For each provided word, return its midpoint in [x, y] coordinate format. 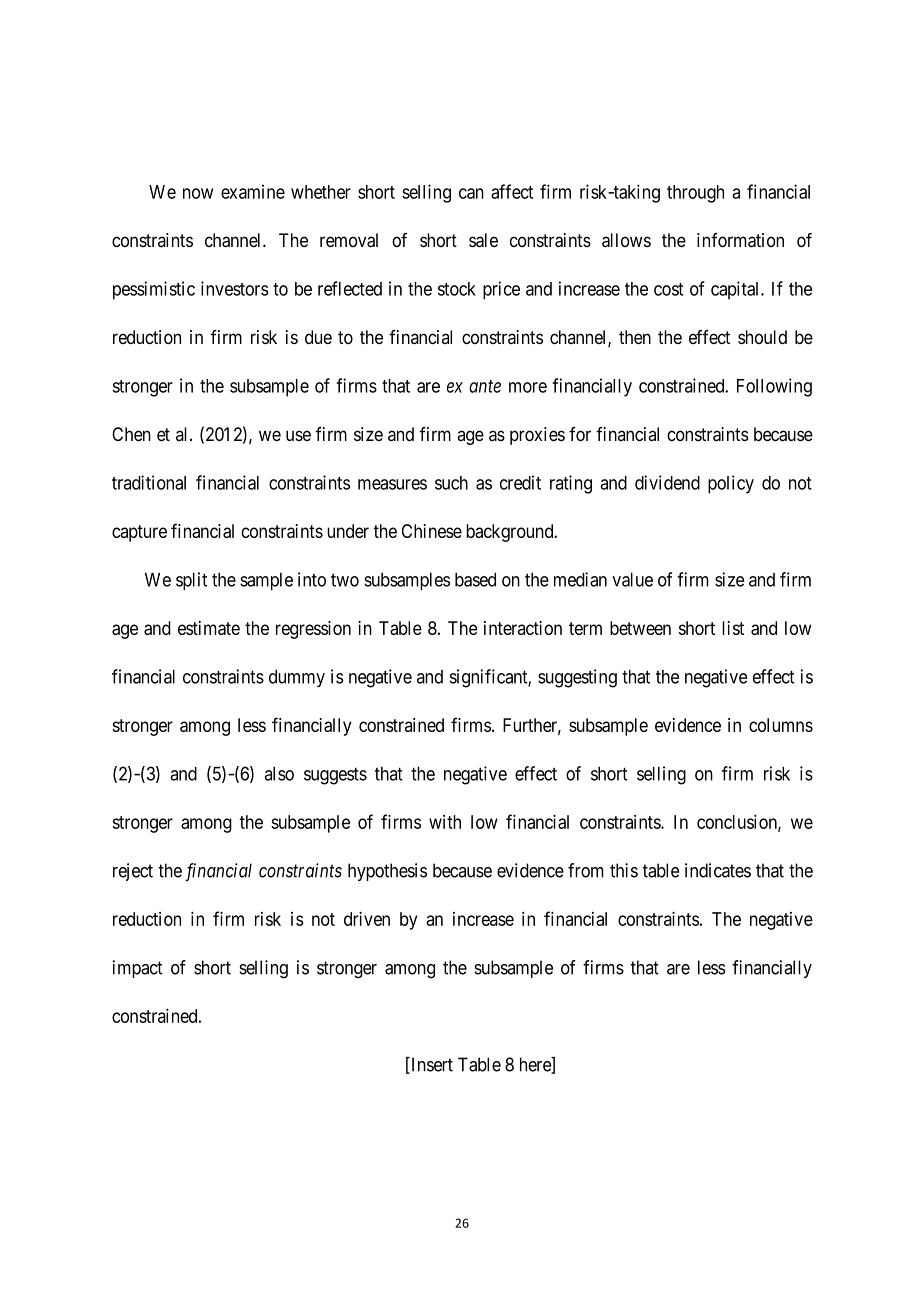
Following [774, 387]
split [191, 581]
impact [137, 969]
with [445, 822]
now [198, 193]
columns [781, 725]
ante [485, 386]
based [475, 580]
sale [483, 240]
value [632, 580]
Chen [131, 434]
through [695, 194]
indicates [718, 870]
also [279, 774]
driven [367, 919]
